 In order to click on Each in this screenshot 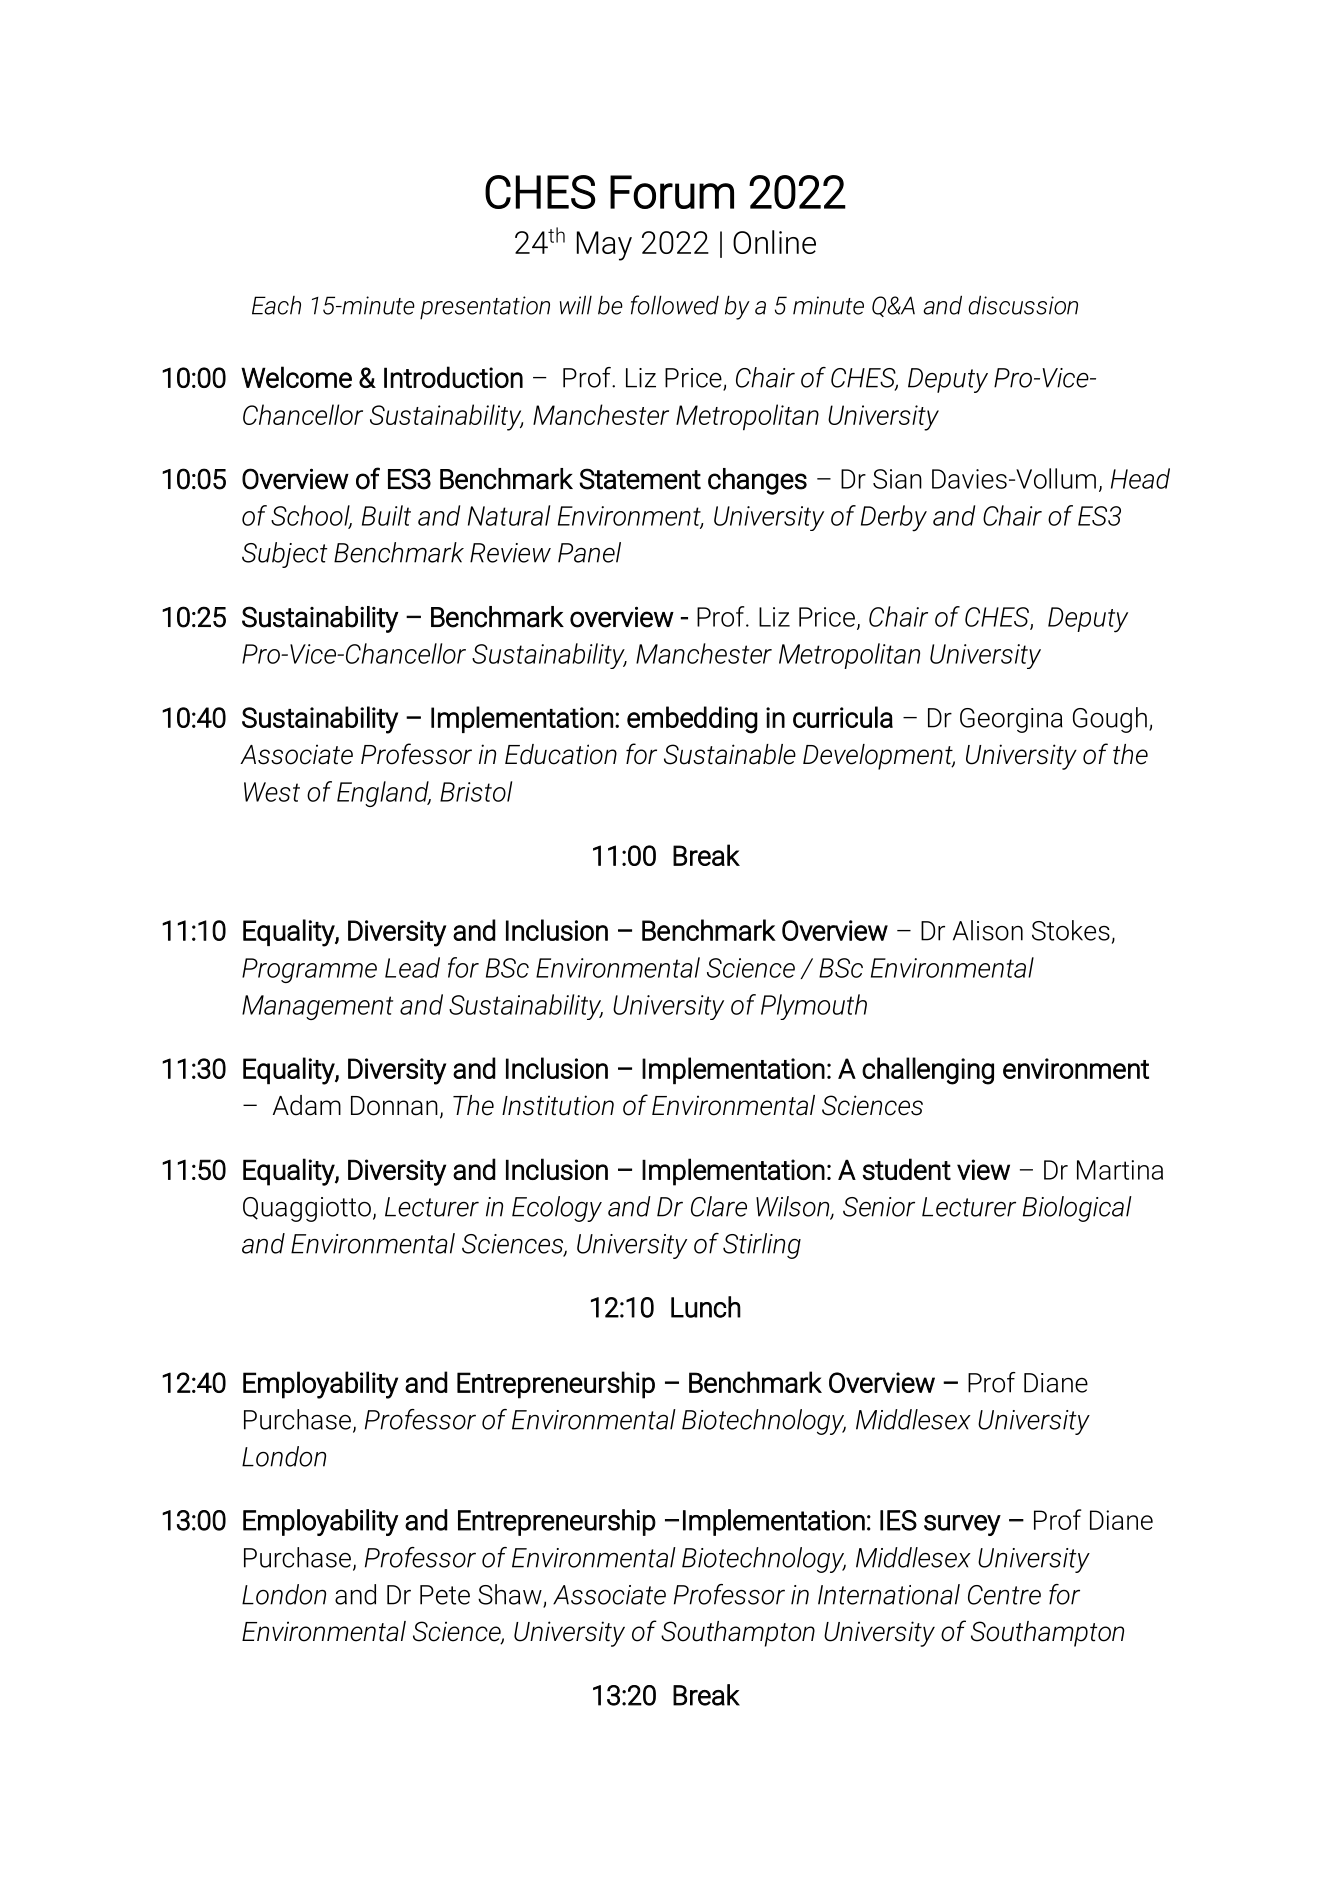, I will do `click(276, 305)`.
